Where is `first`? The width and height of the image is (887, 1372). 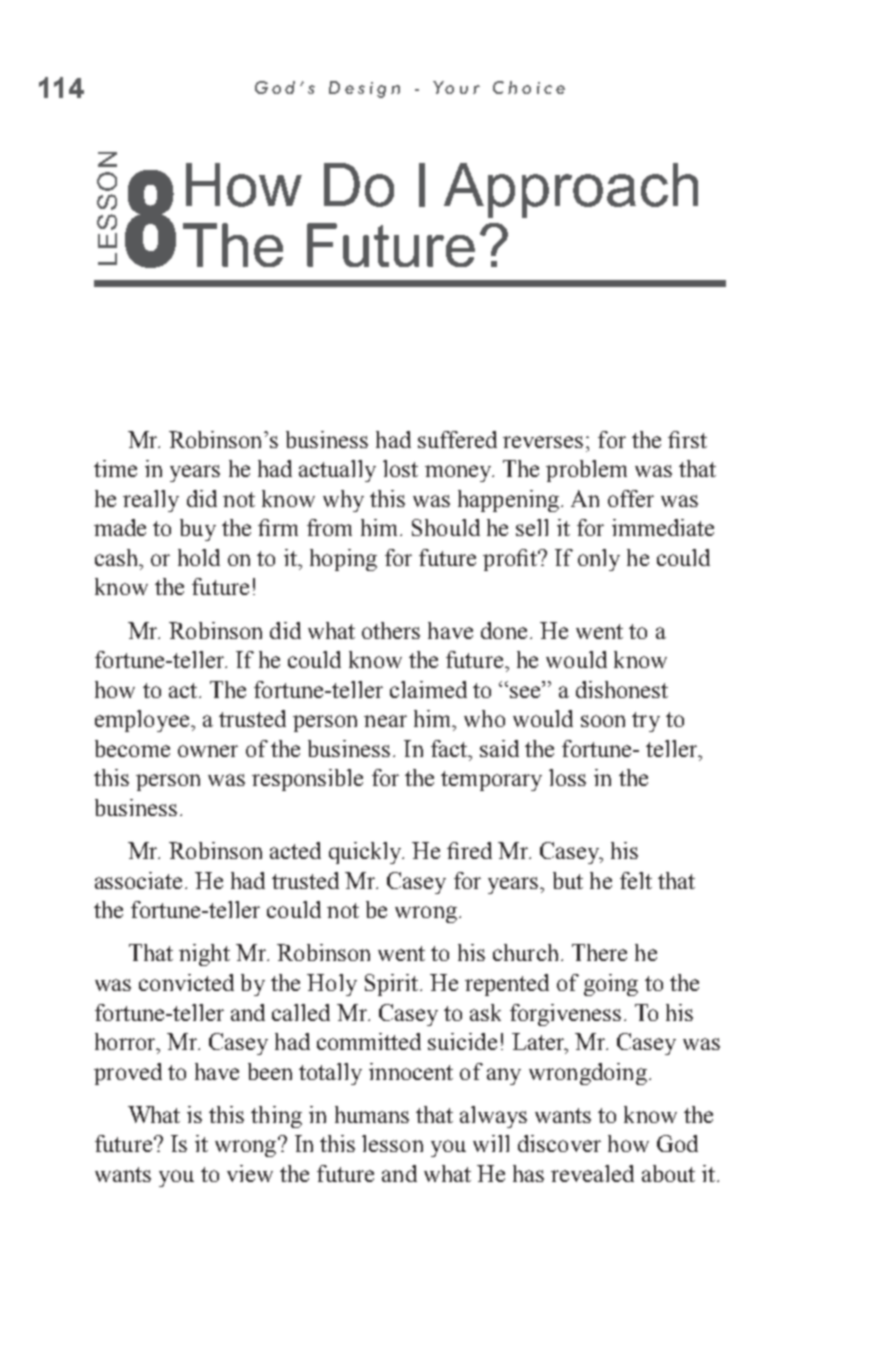 first is located at coordinates (687, 439).
